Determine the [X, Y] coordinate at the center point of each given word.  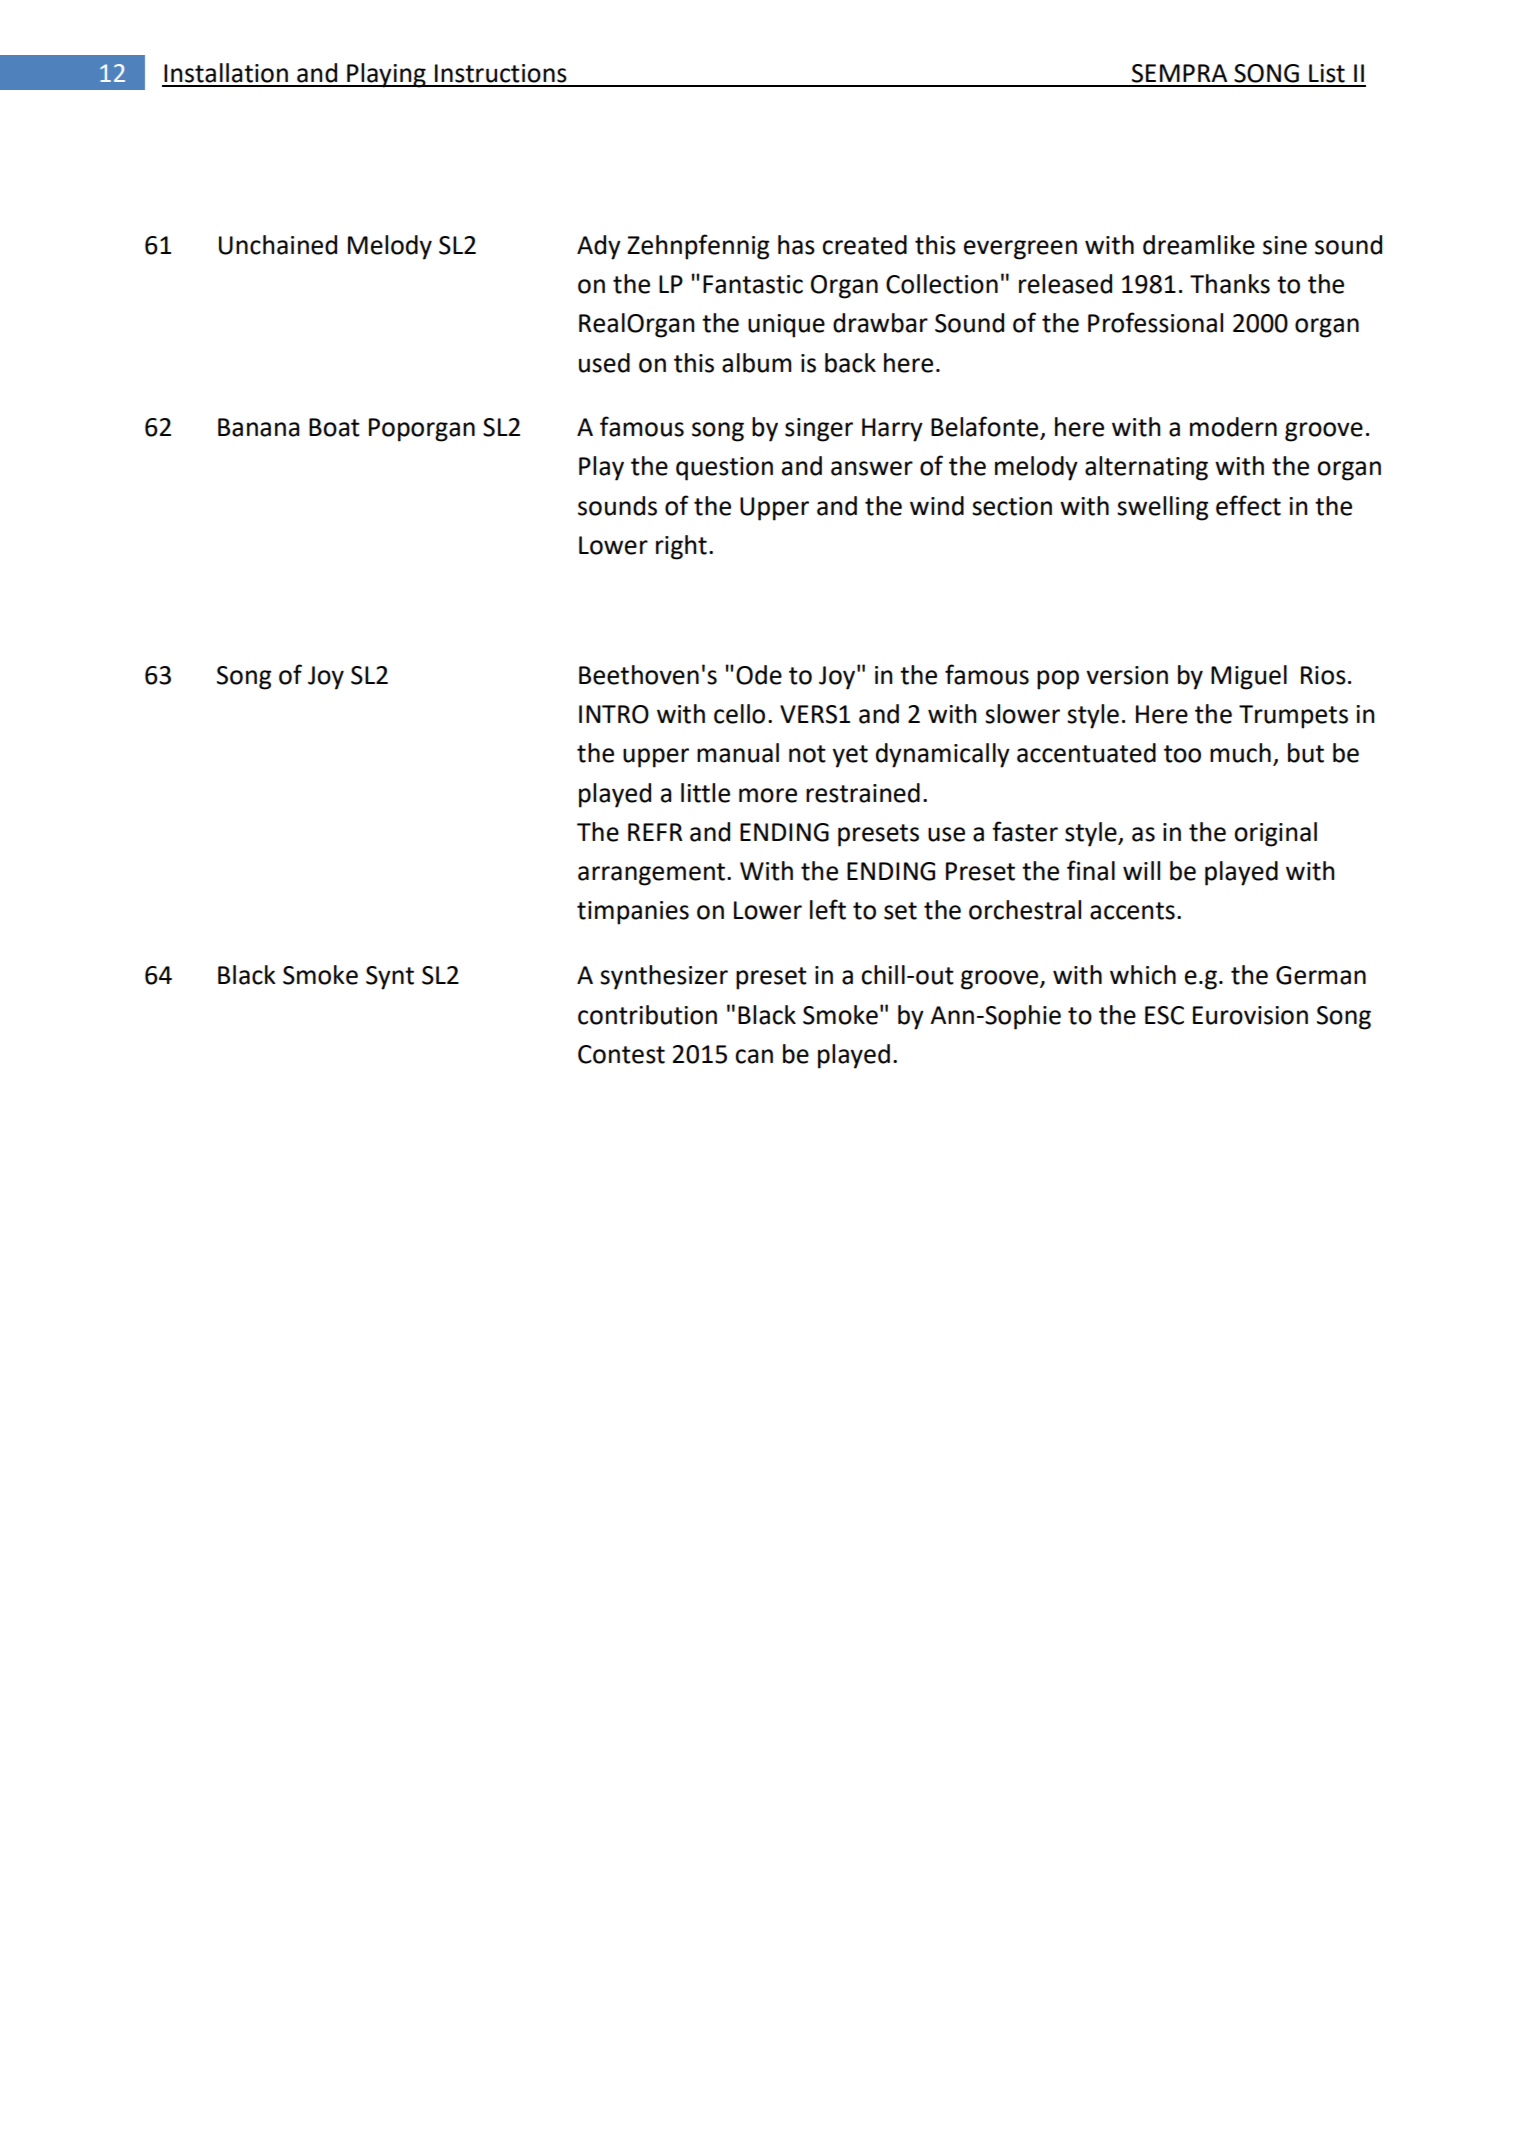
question [724, 469]
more [768, 795]
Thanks [1230, 284]
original [1275, 834]
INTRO [614, 714]
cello [739, 714]
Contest [621, 1054]
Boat [334, 427]
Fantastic [753, 284]
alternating [1146, 468]
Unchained [278, 245]
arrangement [651, 874]
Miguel [1249, 677]
